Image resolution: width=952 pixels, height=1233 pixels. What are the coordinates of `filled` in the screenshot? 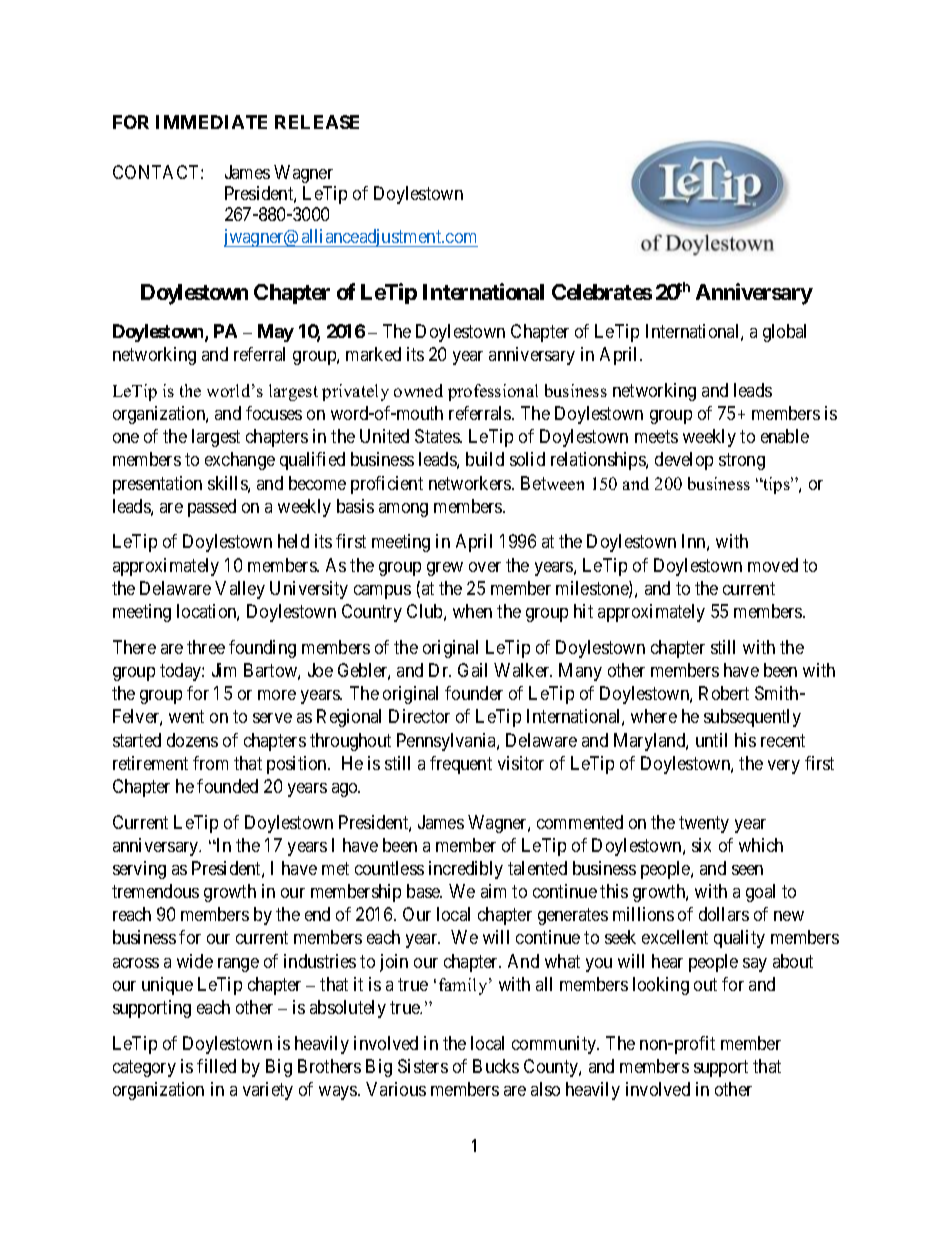 It's located at (216, 1066).
